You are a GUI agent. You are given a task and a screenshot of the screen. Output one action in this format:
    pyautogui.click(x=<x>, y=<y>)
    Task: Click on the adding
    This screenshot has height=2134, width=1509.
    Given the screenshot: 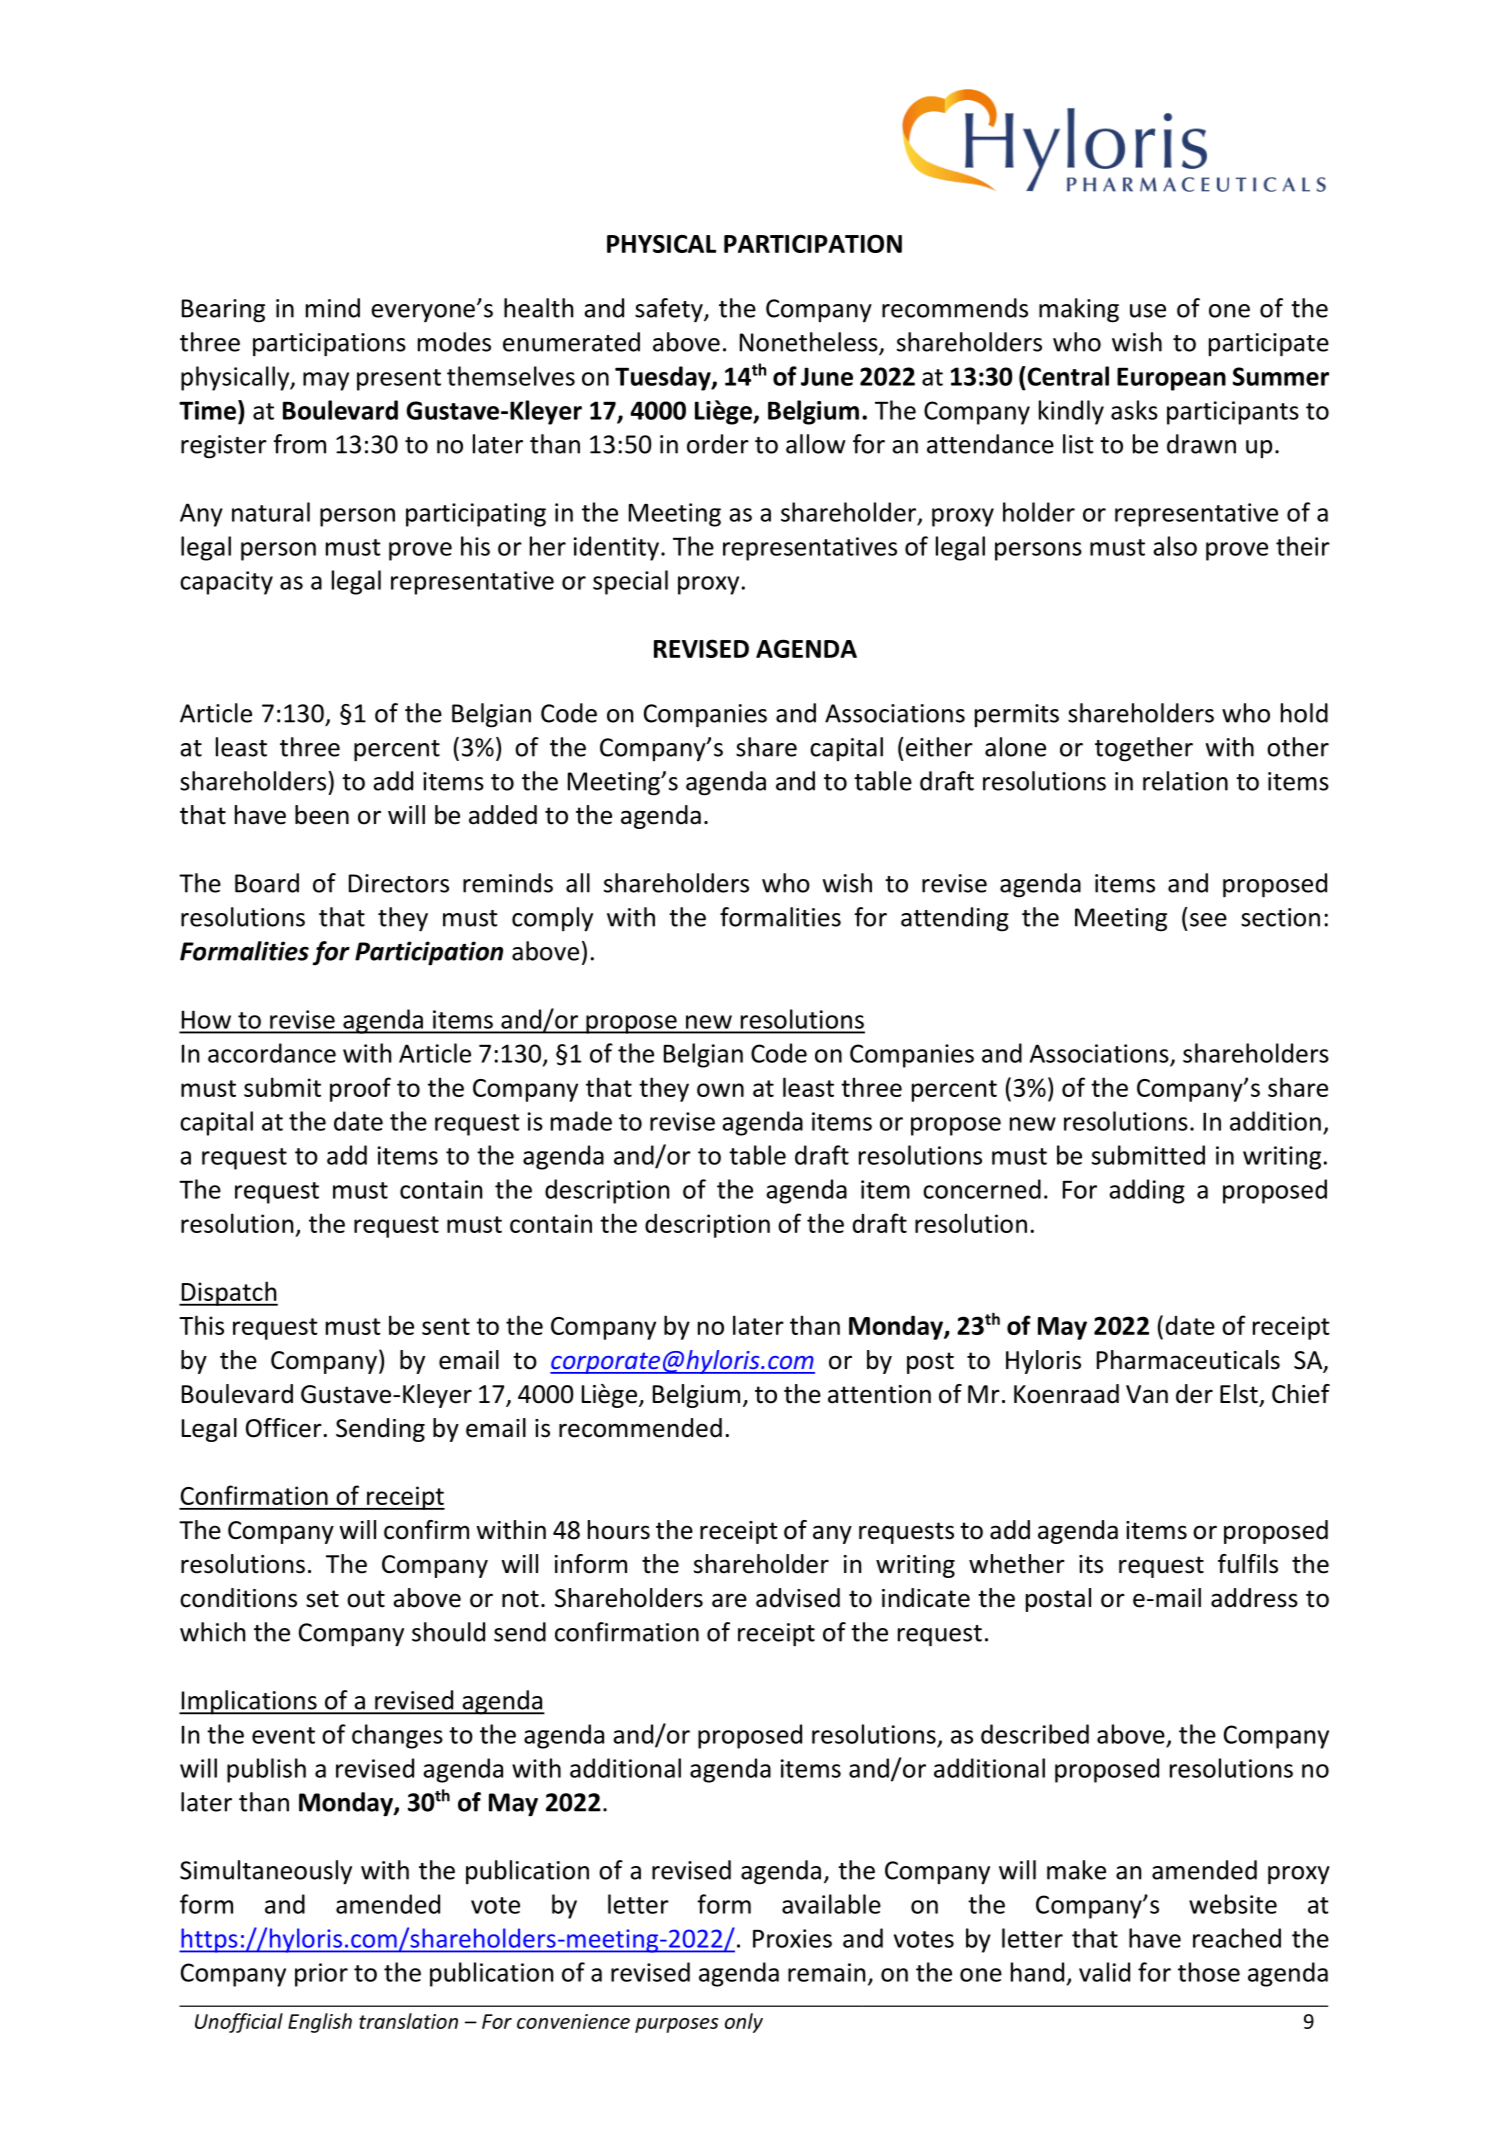 What is the action you would take?
    pyautogui.click(x=1147, y=1191)
